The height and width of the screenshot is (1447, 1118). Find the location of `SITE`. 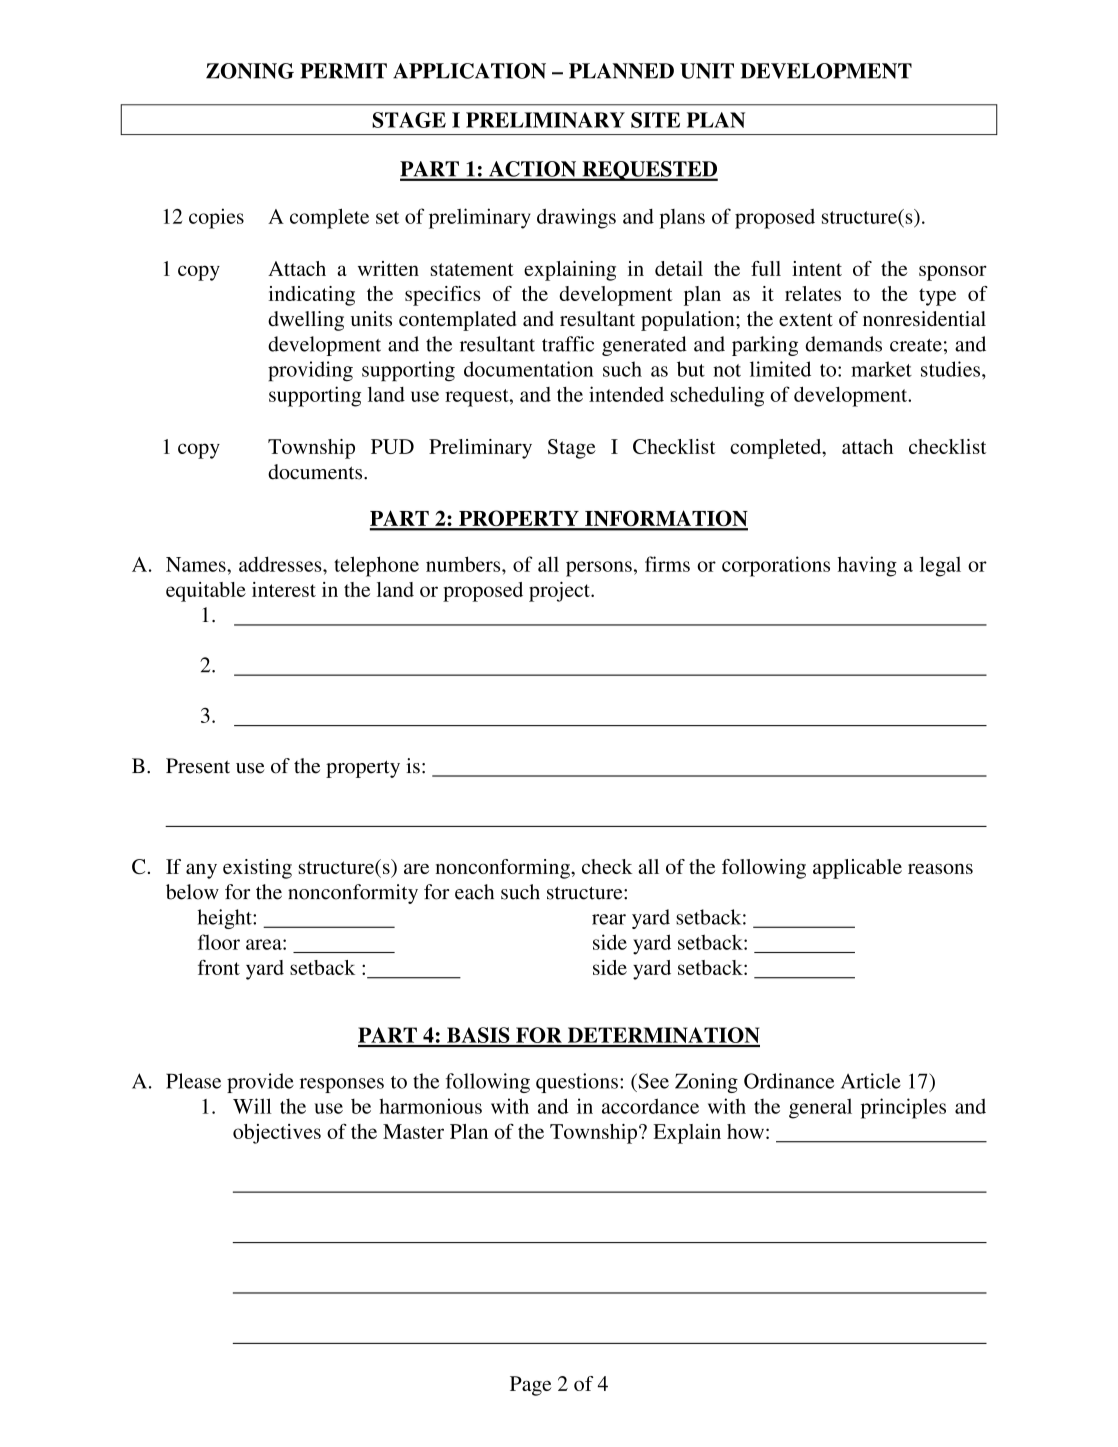

SITE is located at coordinates (655, 120).
